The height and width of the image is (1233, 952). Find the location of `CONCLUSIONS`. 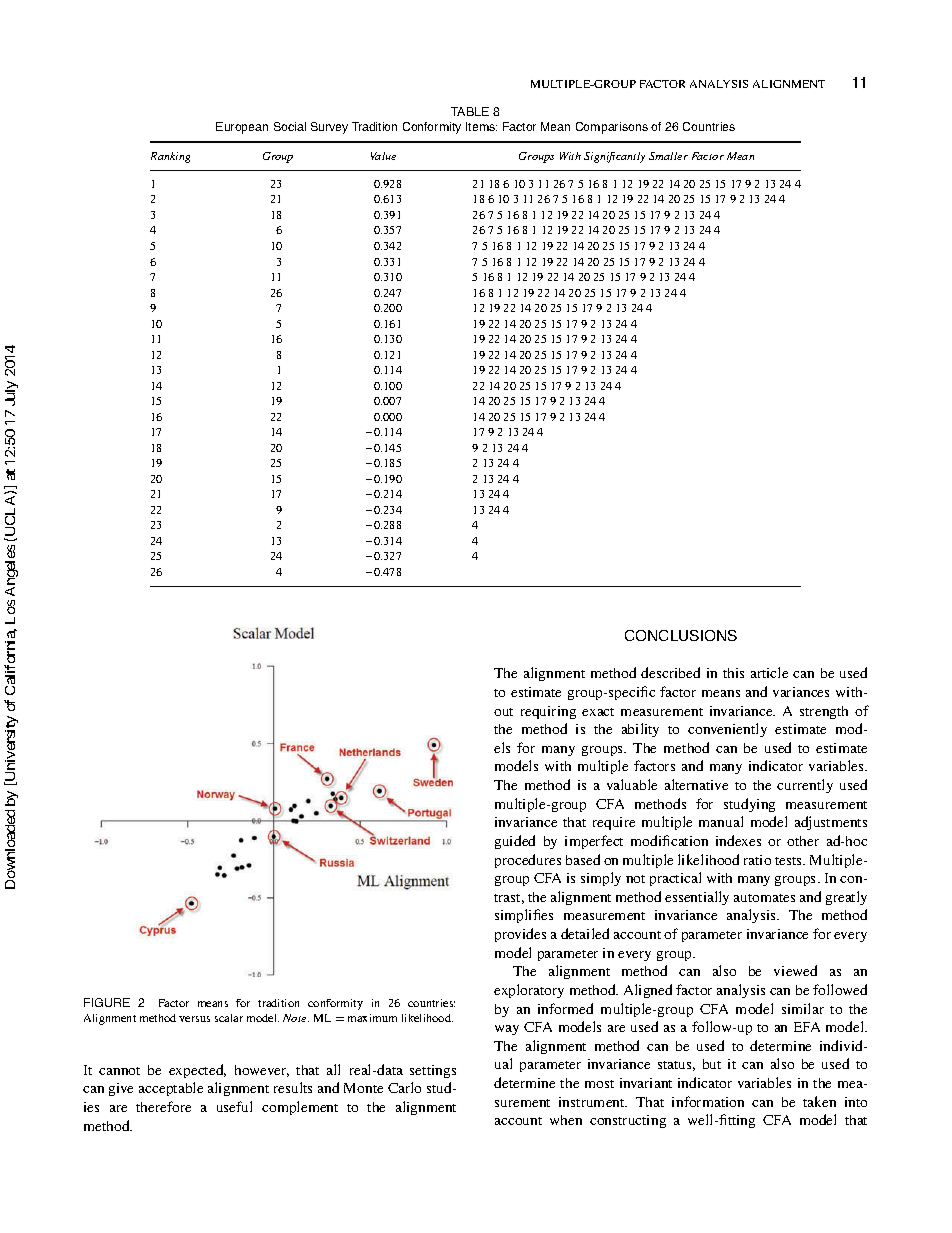

CONCLUSIONS is located at coordinates (681, 635).
